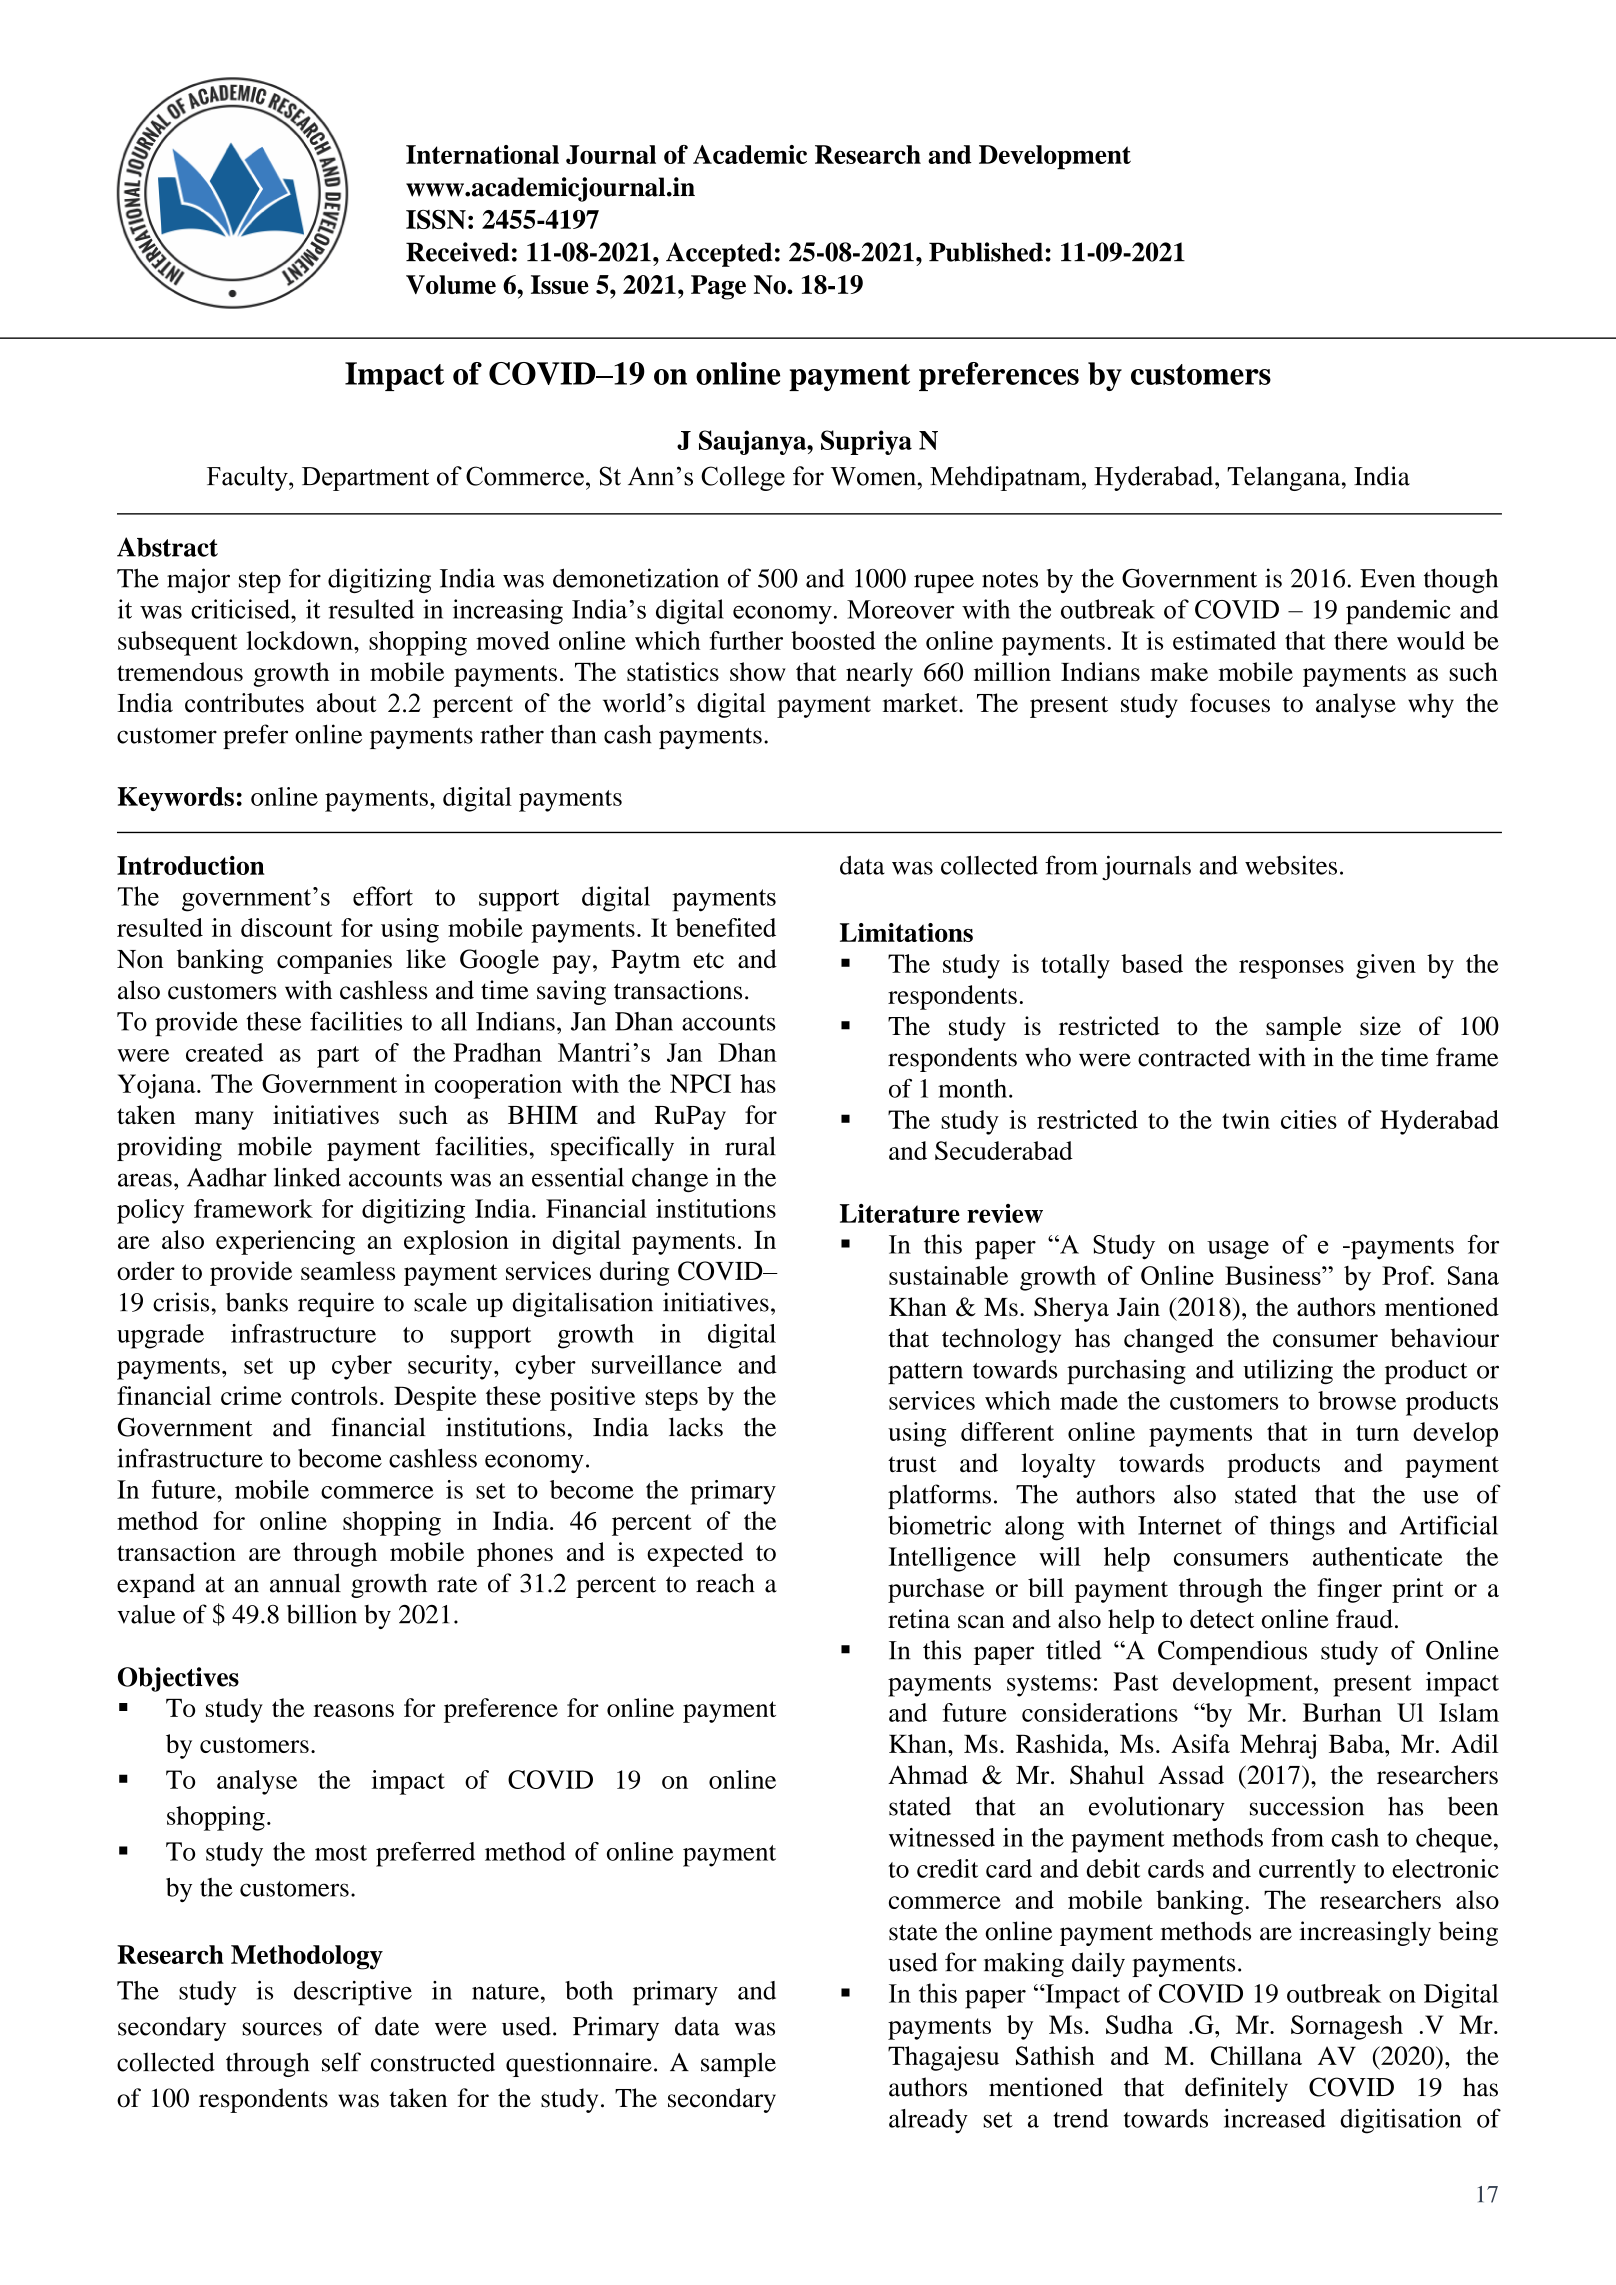 The image size is (1616, 2285). I want to click on linked, so click(307, 1177).
